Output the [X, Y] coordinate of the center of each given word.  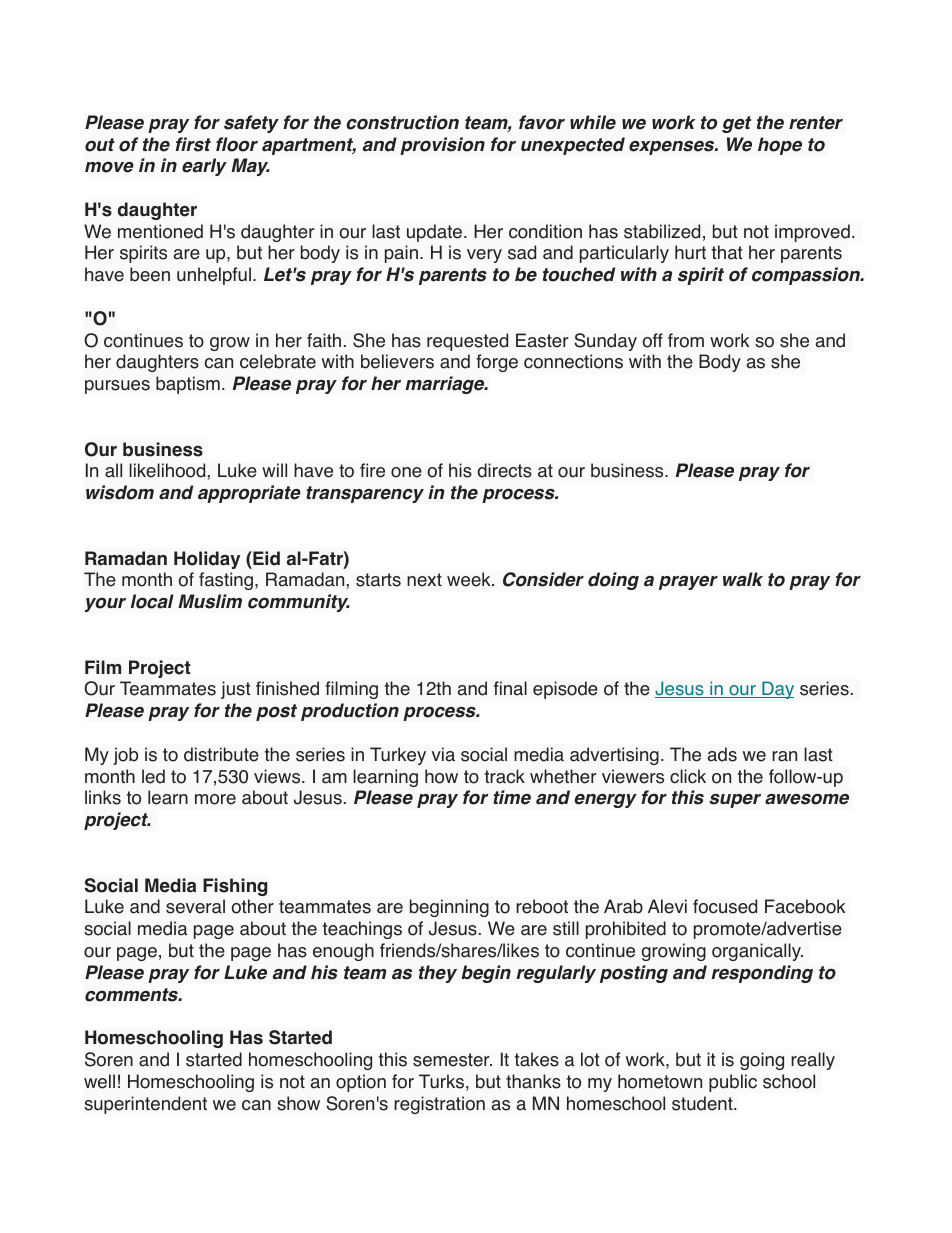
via [443, 754]
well [99, 1081]
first [193, 144]
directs [504, 470]
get [736, 124]
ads [722, 754]
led [153, 776]
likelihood [167, 470]
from [686, 340]
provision [442, 146]
